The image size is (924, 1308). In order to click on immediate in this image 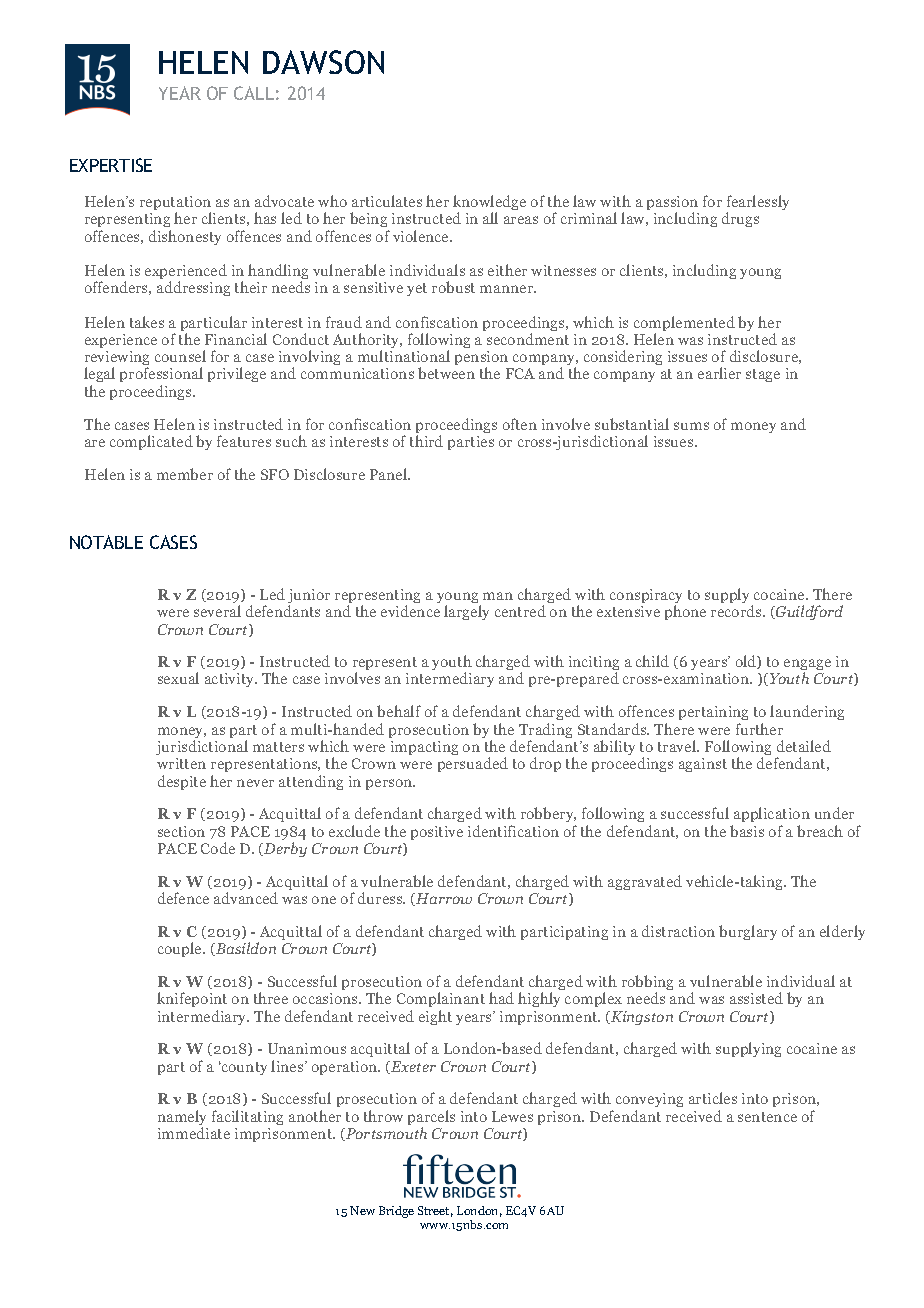, I will do `click(194, 1133)`.
